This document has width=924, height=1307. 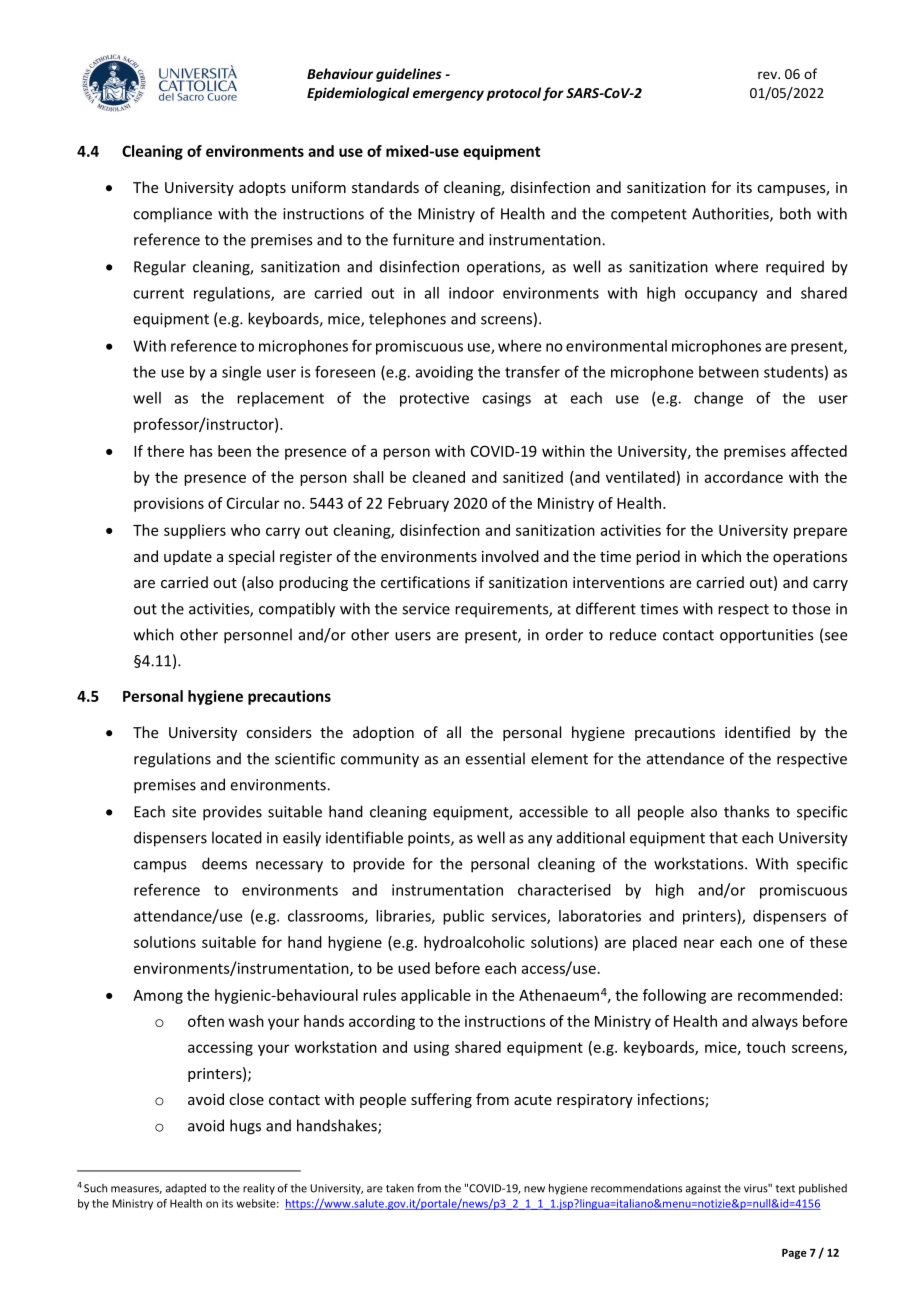 What do you see at coordinates (766, 636) in the document?
I see `opportunities` at bounding box center [766, 636].
